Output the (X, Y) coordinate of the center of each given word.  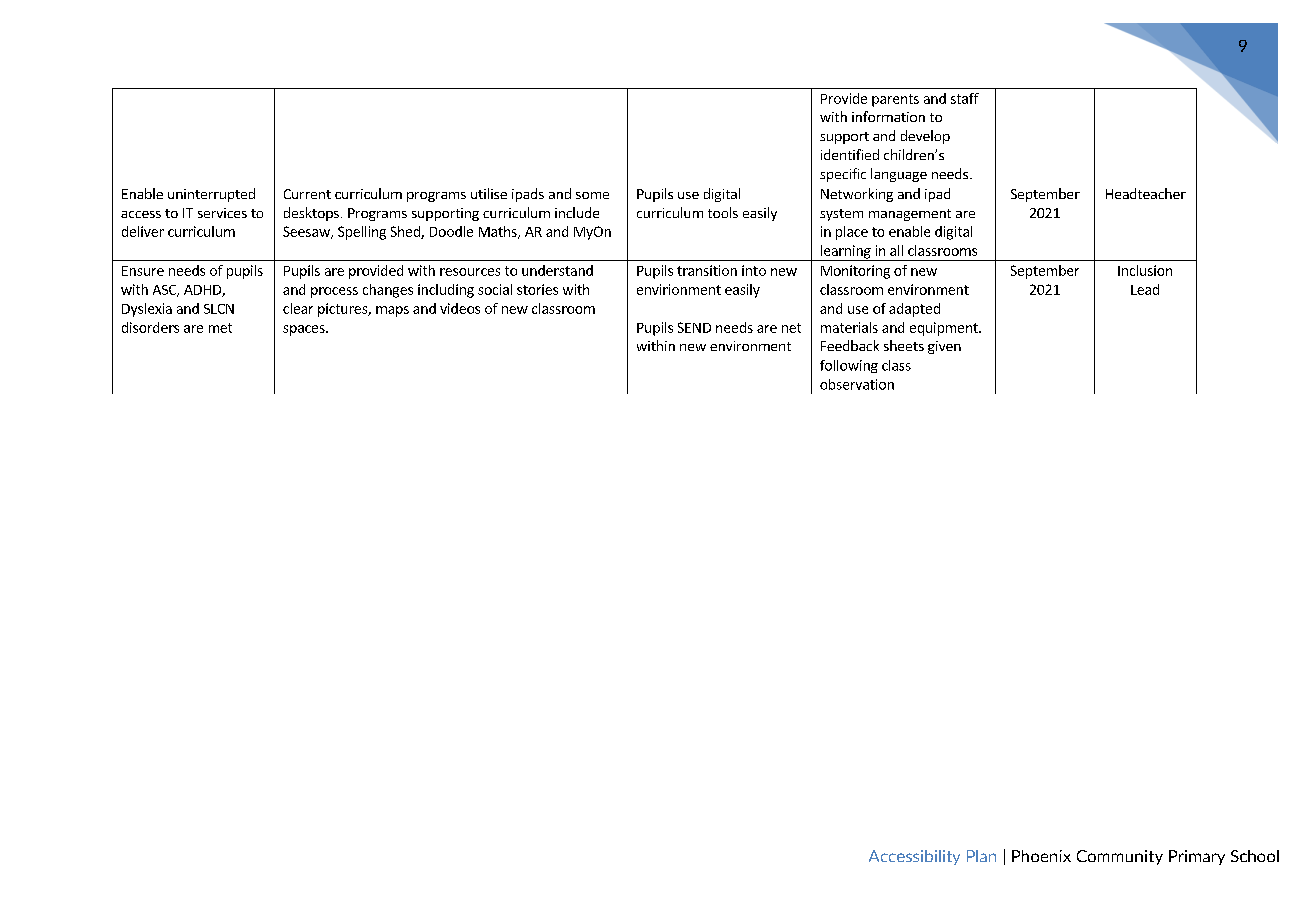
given (944, 347)
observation (857, 384)
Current (307, 194)
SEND (694, 327)
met (220, 328)
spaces (305, 330)
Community (1120, 857)
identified (850, 154)
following (849, 366)
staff (965, 98)
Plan (981, 856)
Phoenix (1041, 856)
